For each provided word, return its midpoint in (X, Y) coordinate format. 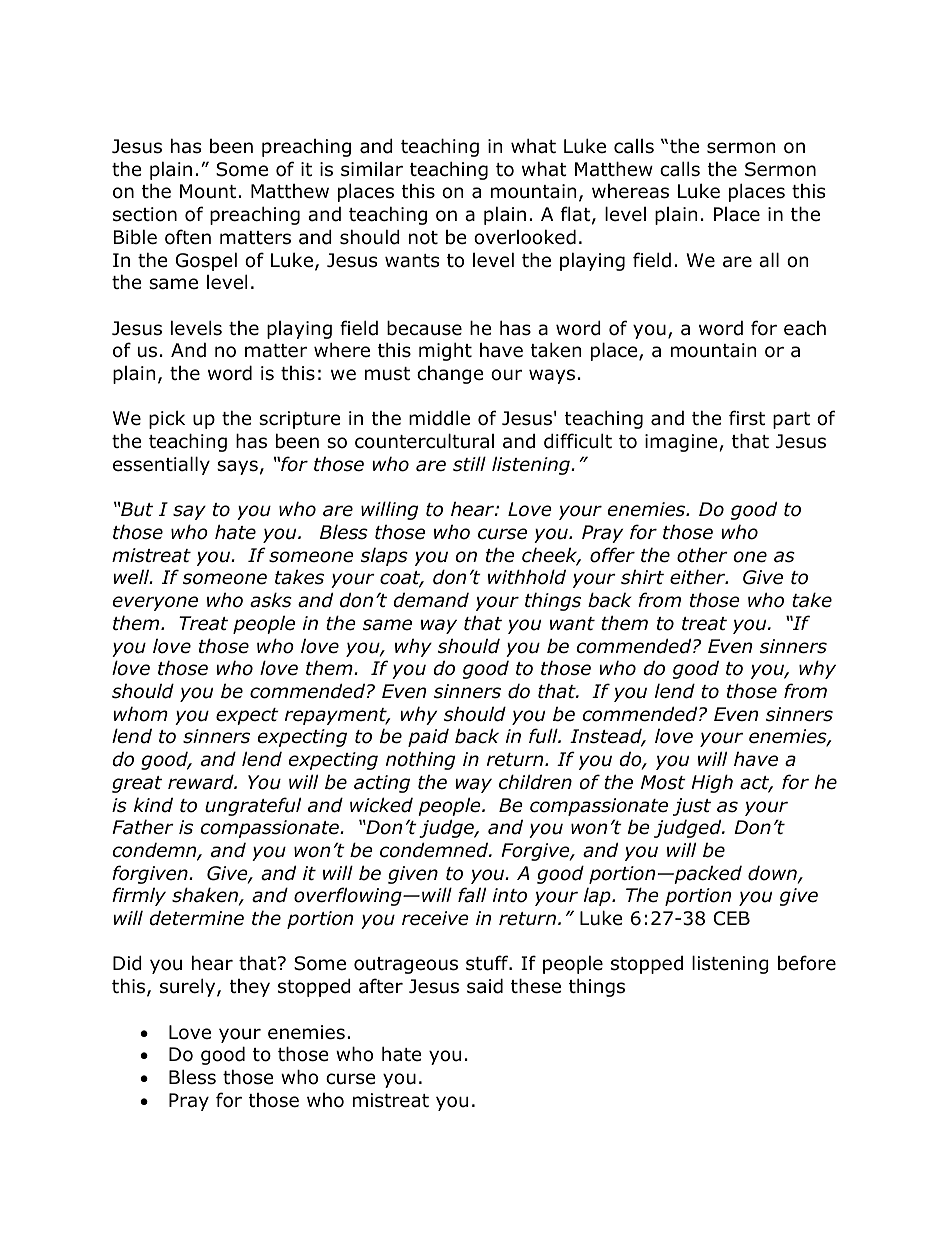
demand (431, 600)
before (807, 963)
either (699, 577)
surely (189, 987)
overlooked (525, 237)
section (145, 214)
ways (552, 376)
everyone (155, 603)
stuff (488, 963)
